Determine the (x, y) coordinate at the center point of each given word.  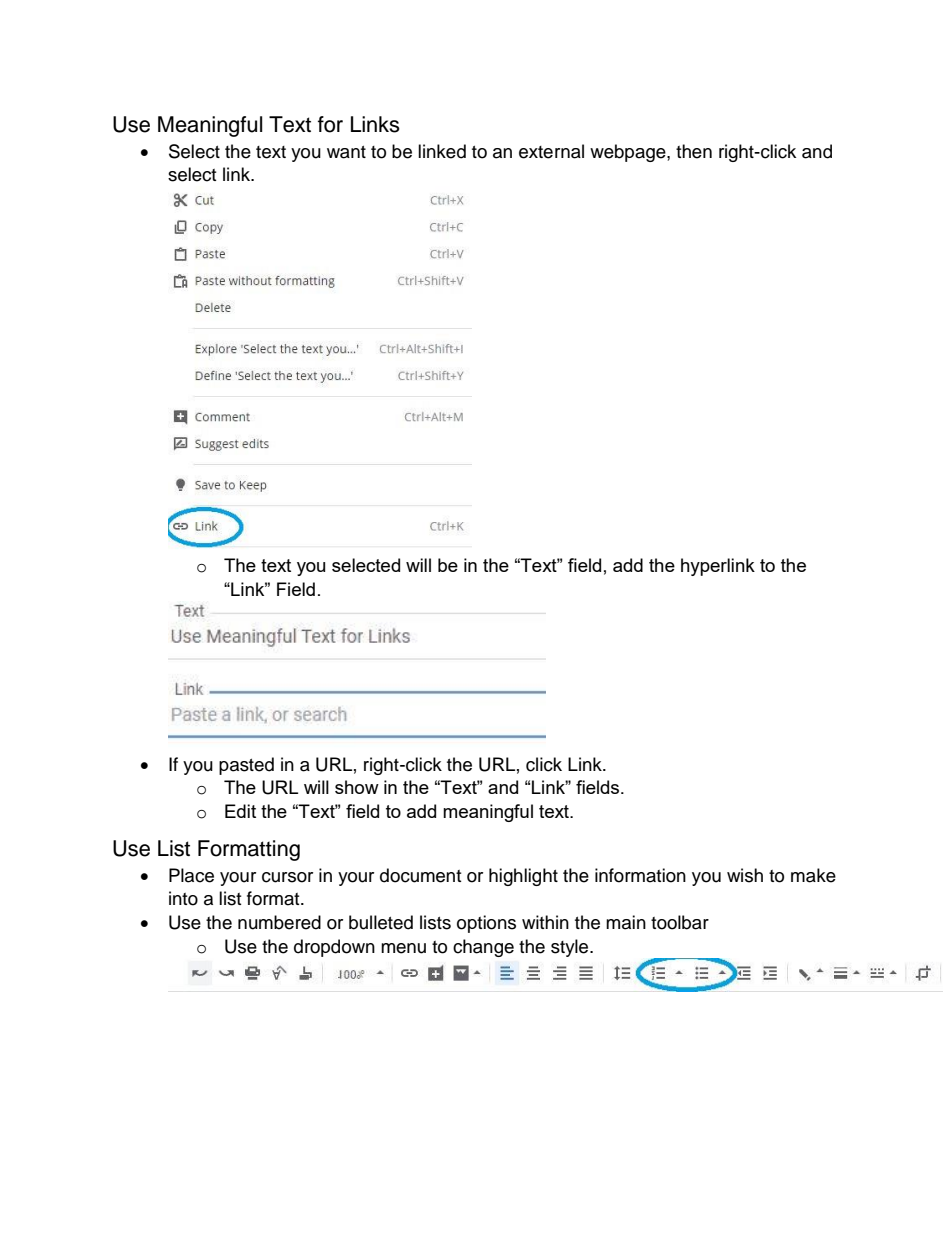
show (357, 787)
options (486, 924)
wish (745, 875)
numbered (279, 922)
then (694, 151)
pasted (246, 766)
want (346, 152)
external (551, 151)
